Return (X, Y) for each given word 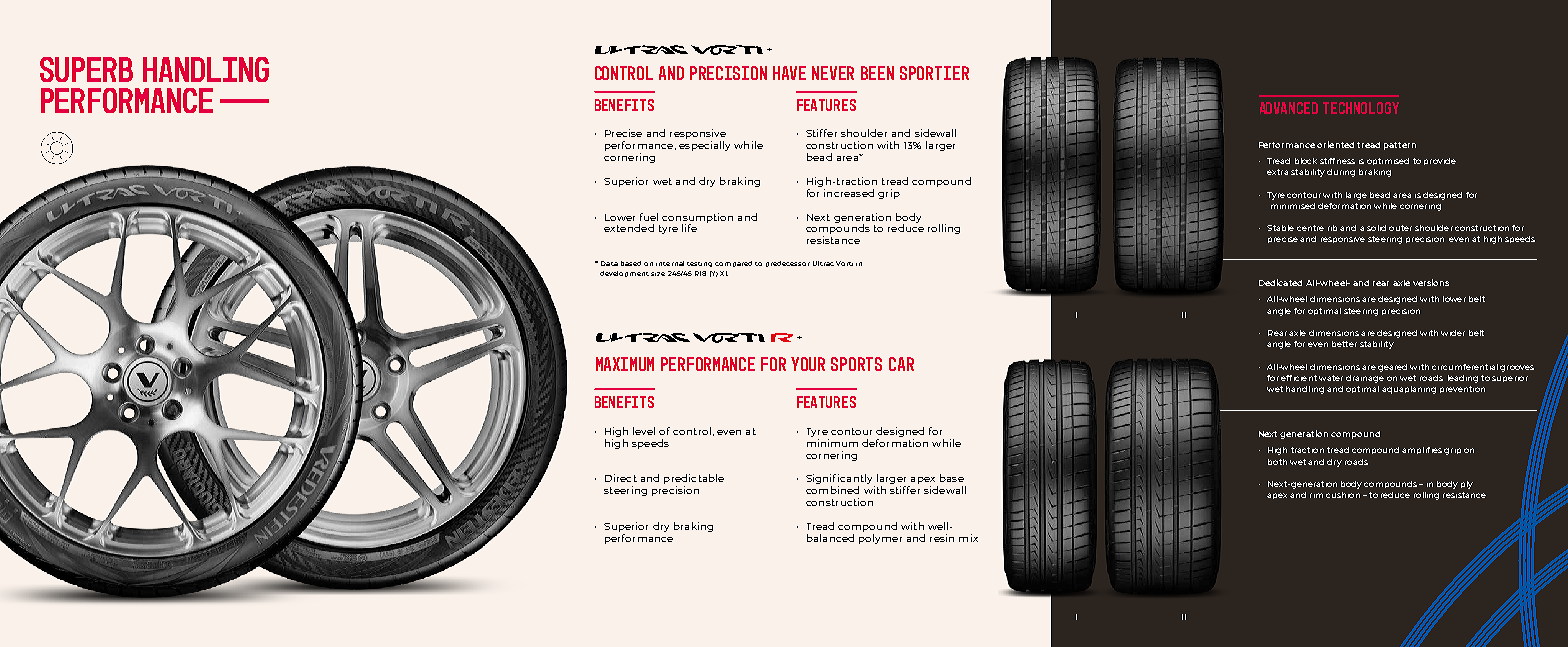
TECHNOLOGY (1361, 108)
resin (942, 538)
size (658, 274)
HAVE (789, 73)
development (624, 274)
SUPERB (86, 69)
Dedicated (1280, 282)
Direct (621, 478)
